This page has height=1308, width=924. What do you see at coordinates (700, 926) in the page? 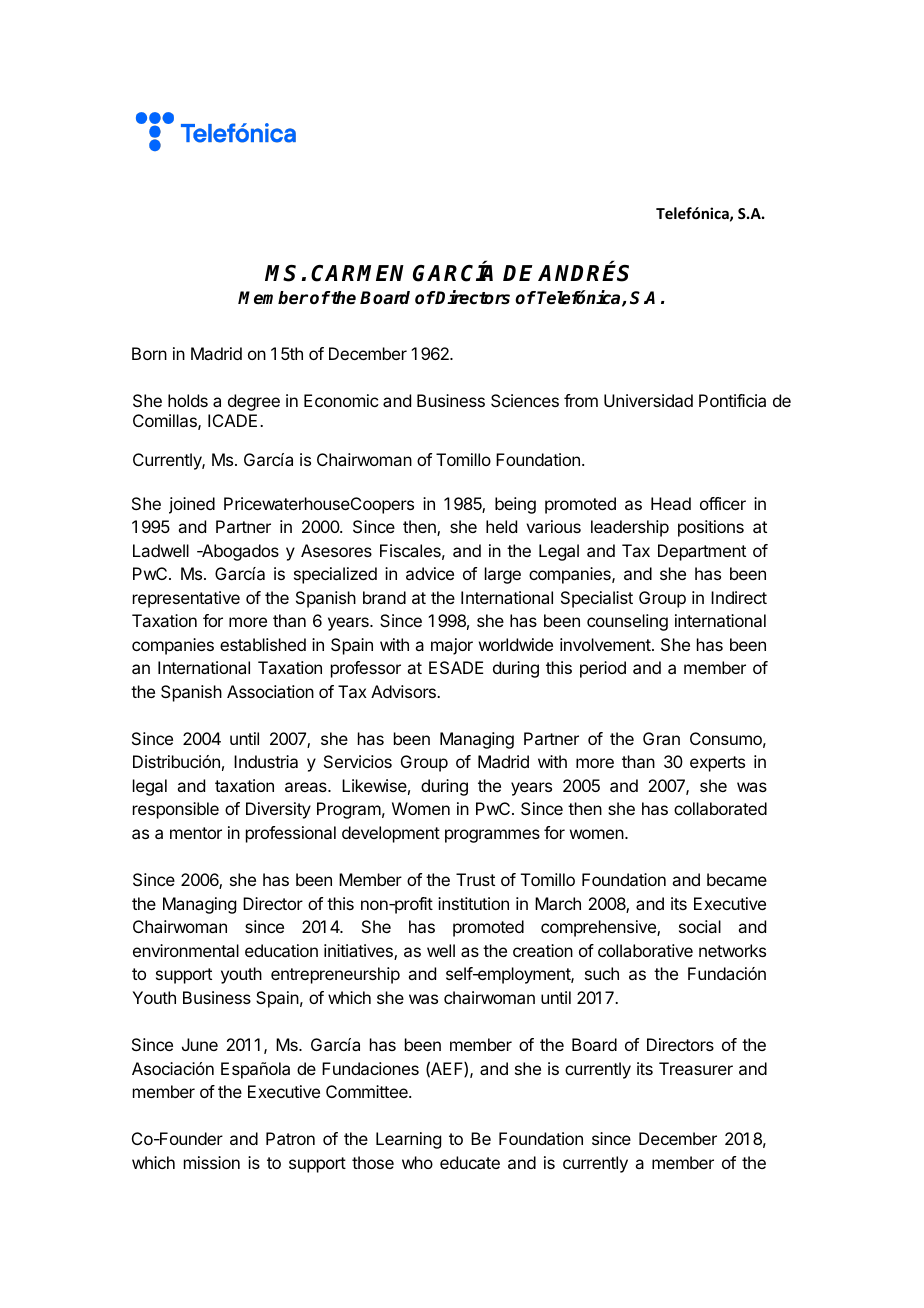
I see `social` at bounding box center [700, 926].
